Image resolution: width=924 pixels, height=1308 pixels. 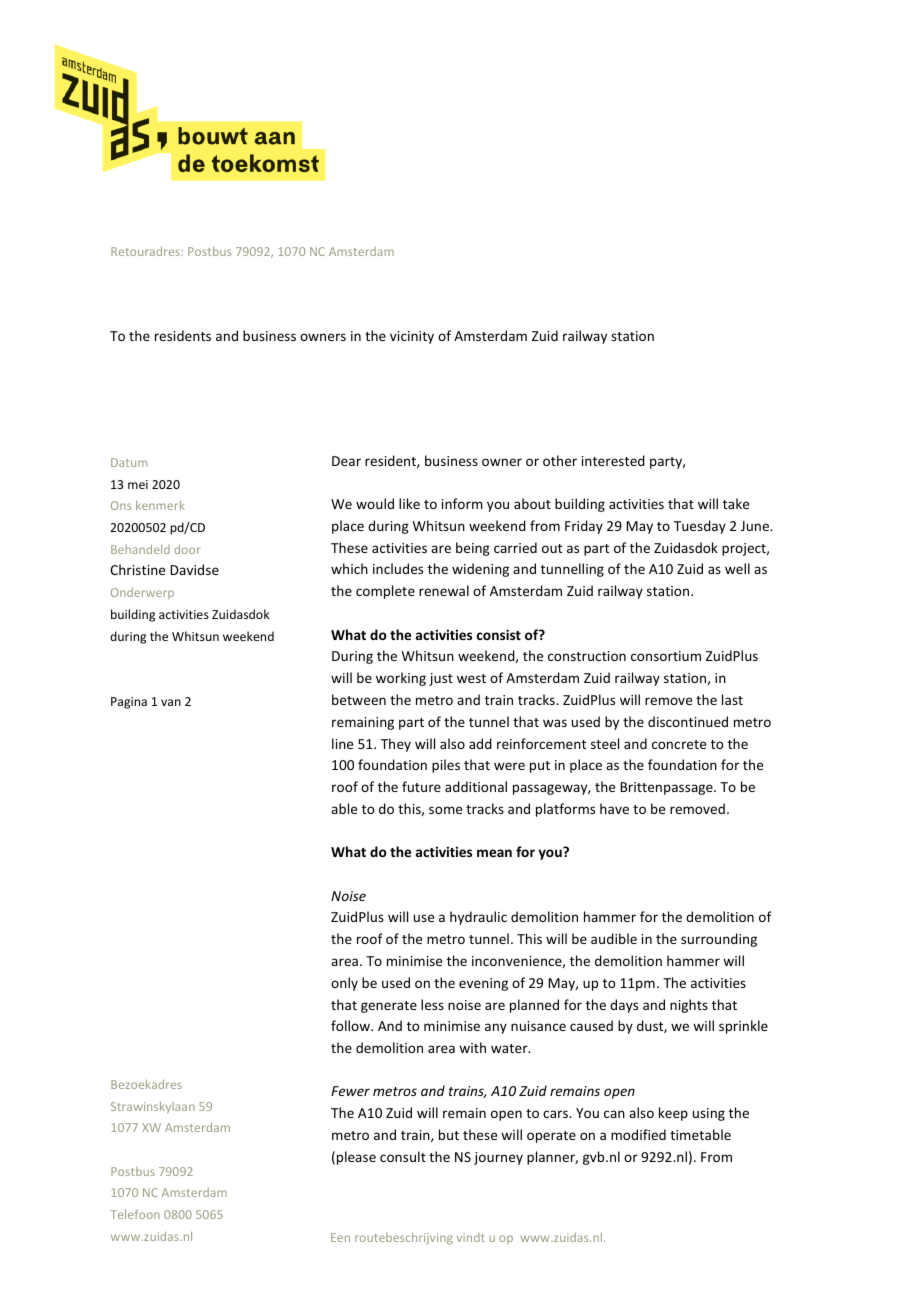 What do you see at coordinates (719, 940) in the screenshot?
I see `surrounding` at bounding box center [719, 940].
